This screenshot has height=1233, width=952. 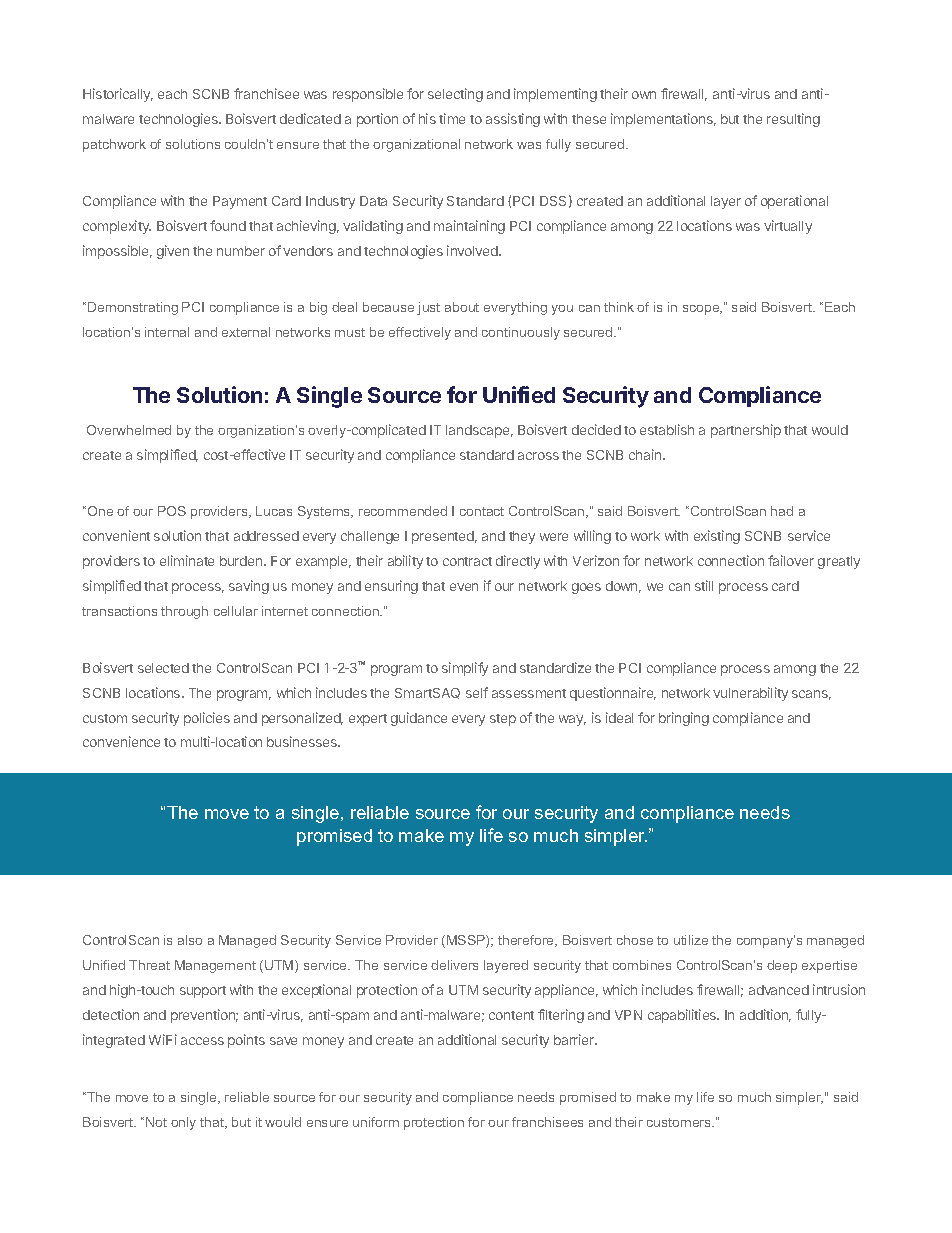 What do you see at coordinates (704, 585) in the screenshot?
I see `still` at bounding box center [704, 585].
